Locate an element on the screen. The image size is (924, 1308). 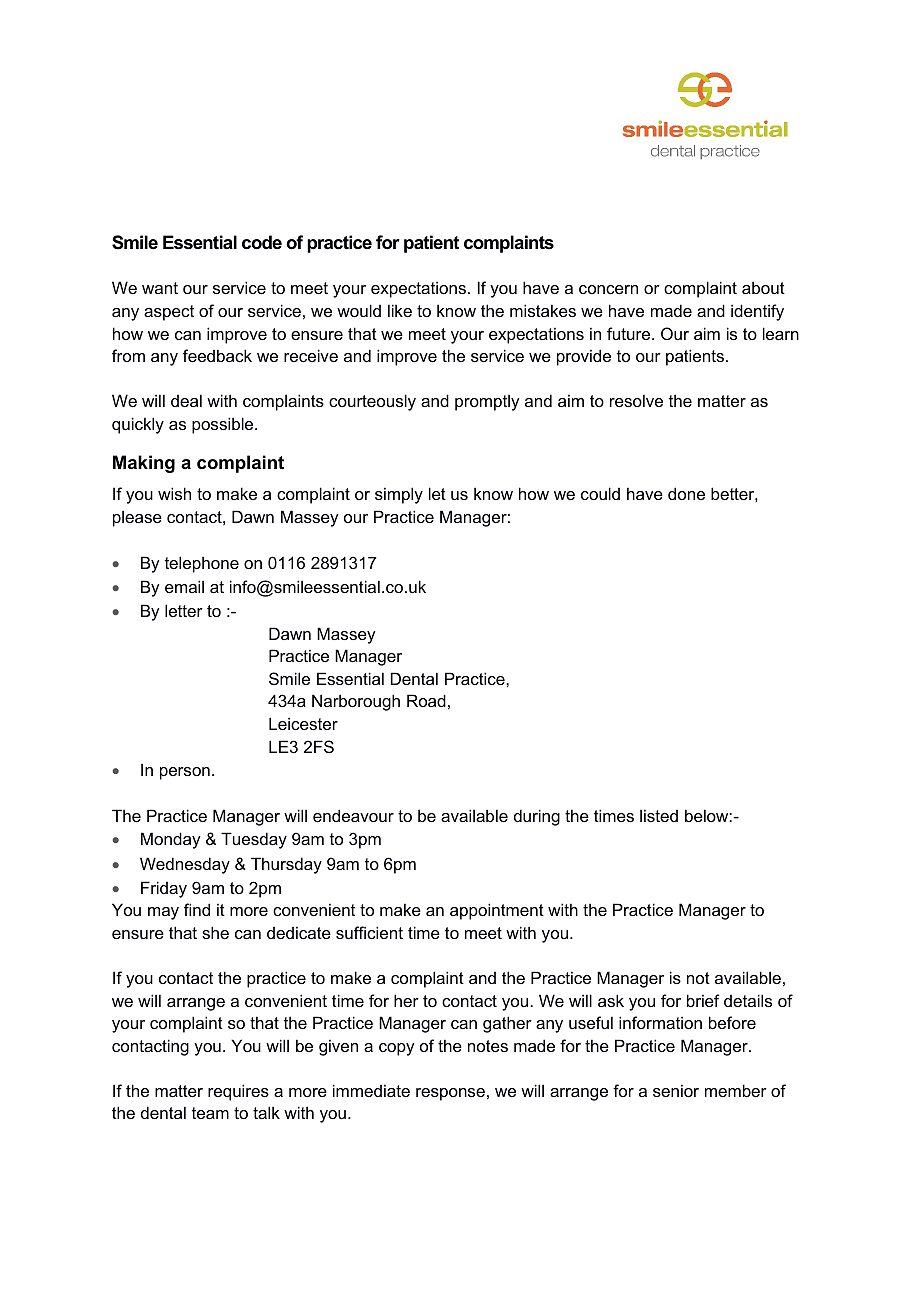
wish is located at coordinates (174, 493).
